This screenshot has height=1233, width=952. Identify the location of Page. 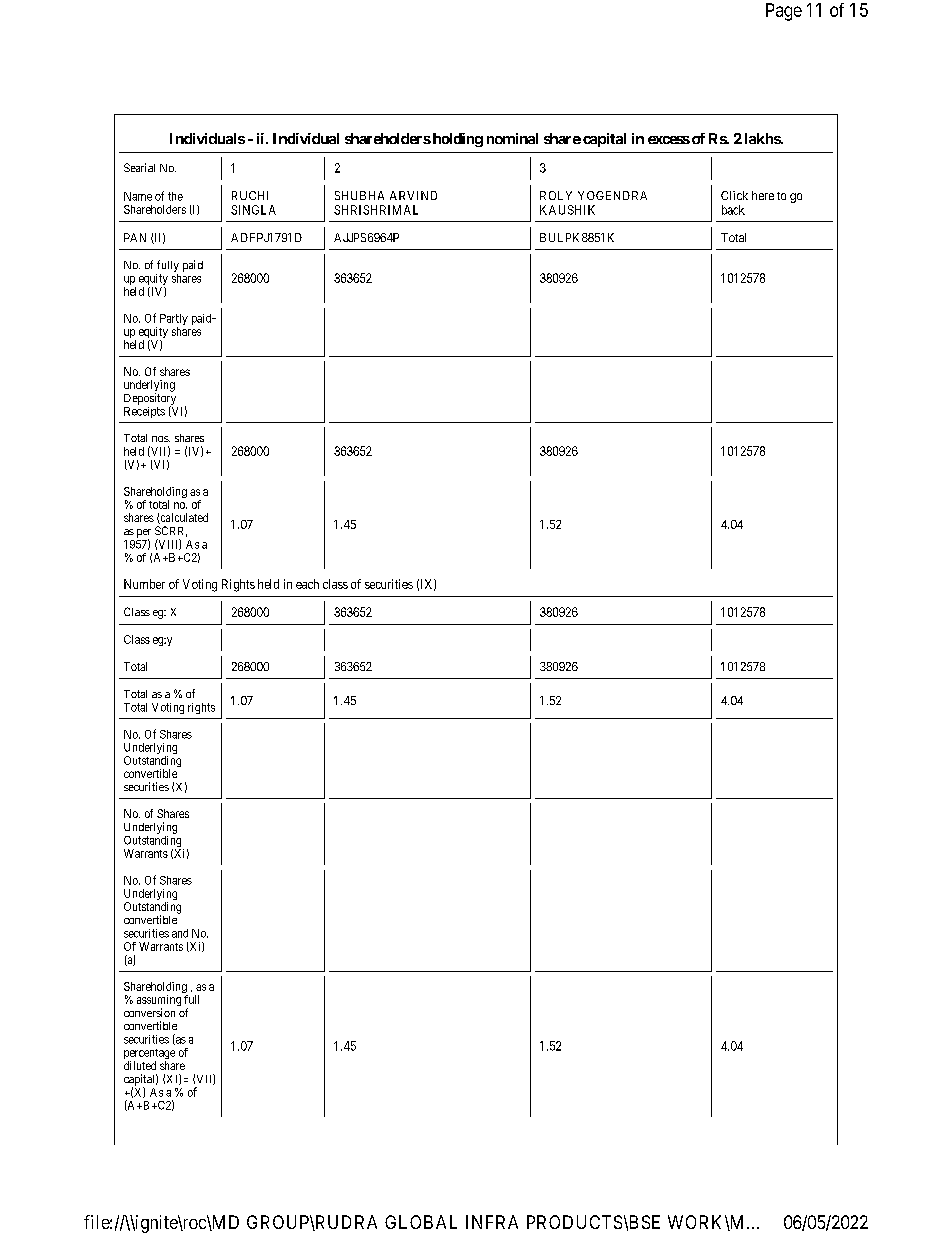
(784, 12).
